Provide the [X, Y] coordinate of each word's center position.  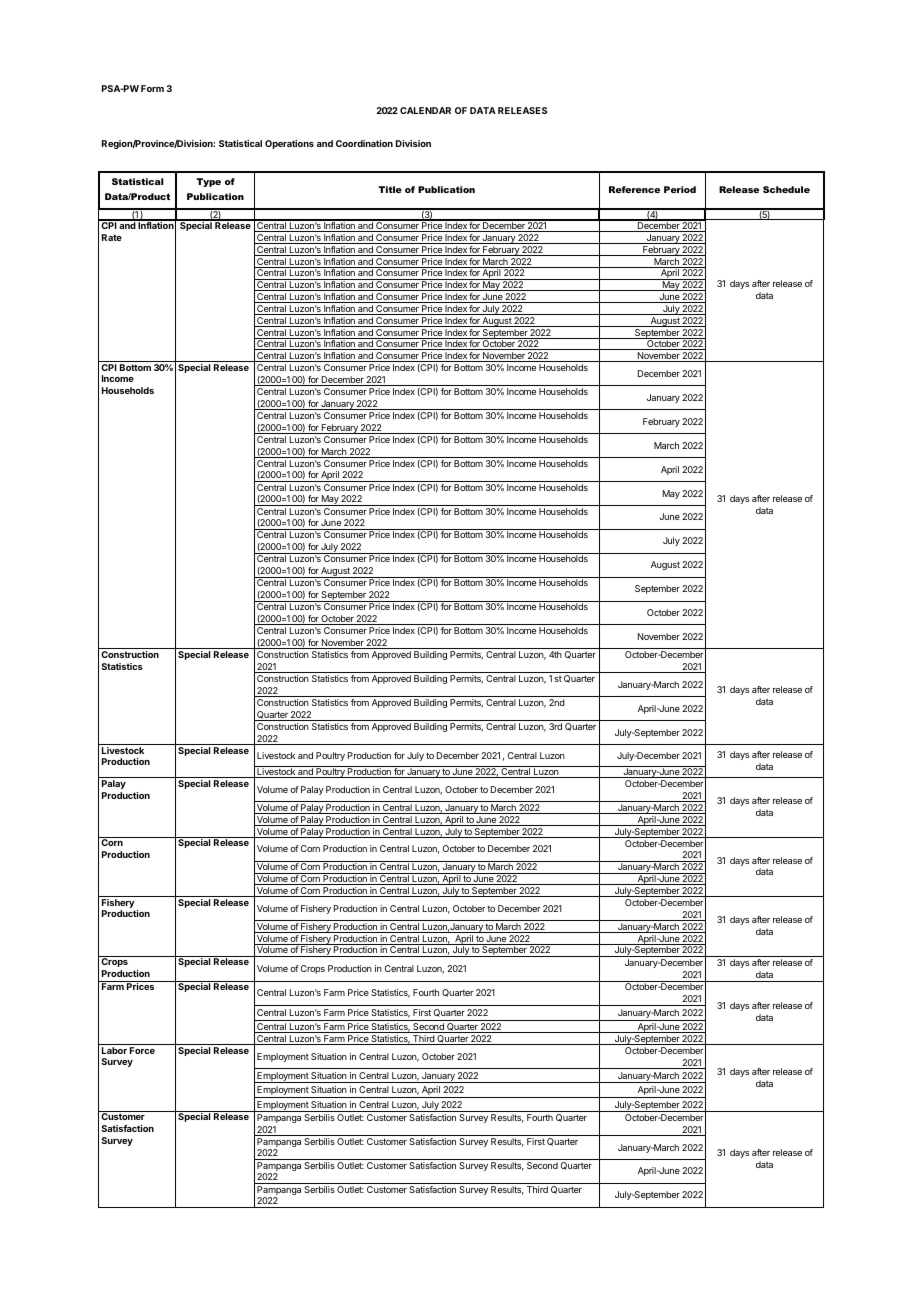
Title [390, 189]
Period [680, 189]
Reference [634, 189]
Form [152, 88]
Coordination [364, 143]
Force [142, 1050]
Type [208, 182]
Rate [112, 237]
